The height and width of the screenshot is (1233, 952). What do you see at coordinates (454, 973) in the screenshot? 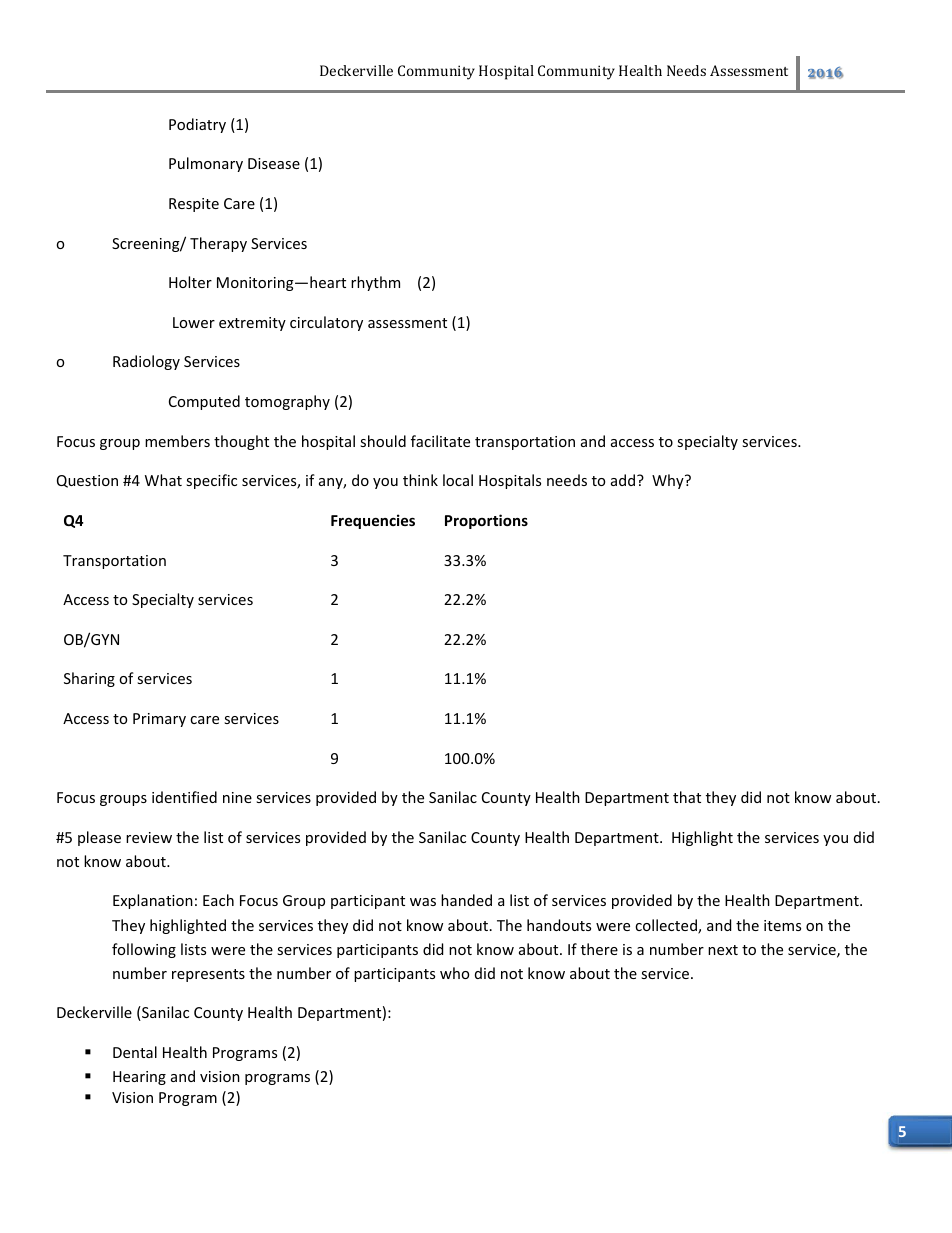
I see `who` at bounding box center [454, 973].
